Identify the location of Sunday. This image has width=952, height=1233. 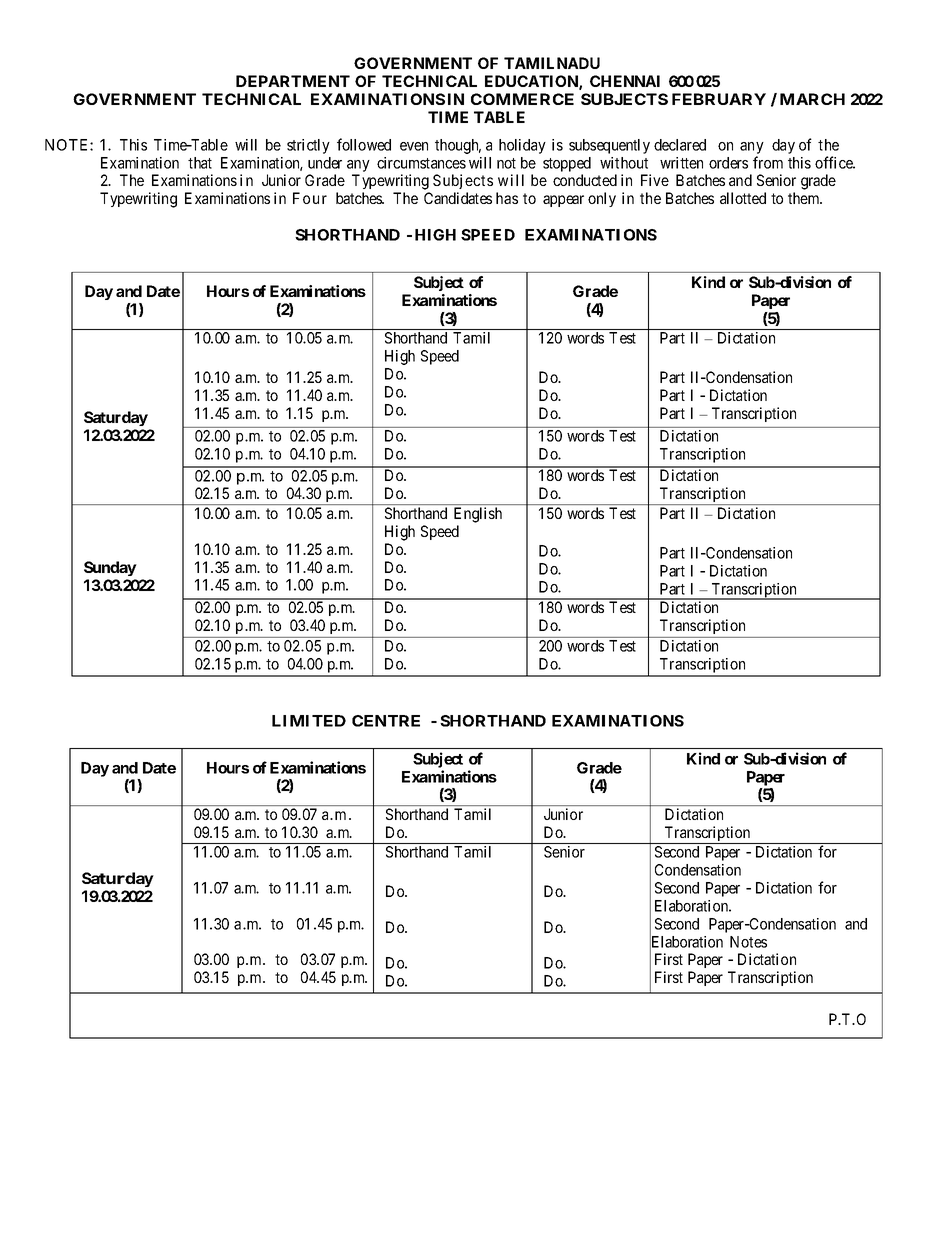
(110, 568).
